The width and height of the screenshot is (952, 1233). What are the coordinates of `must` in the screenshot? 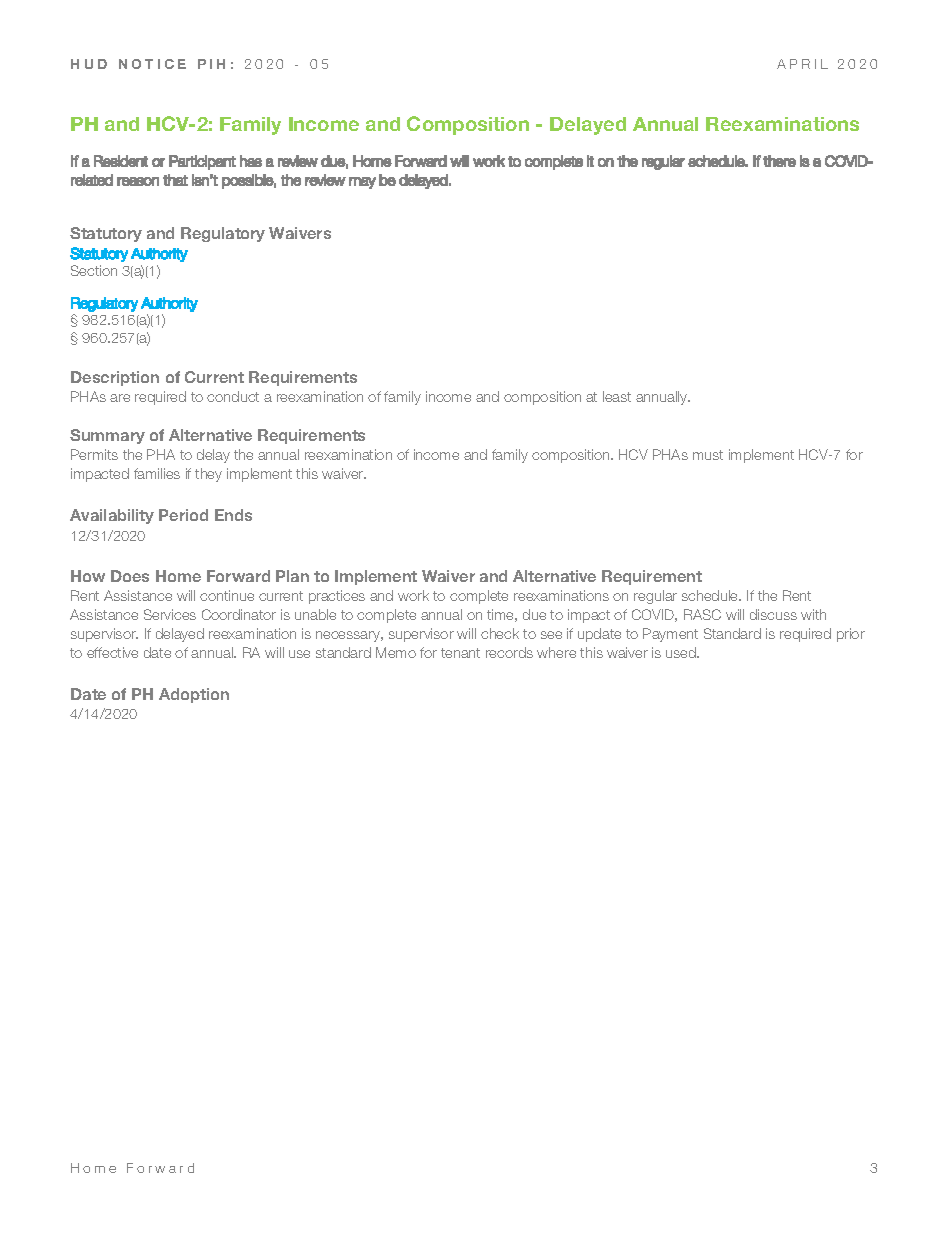 It's located at (708, 455).
